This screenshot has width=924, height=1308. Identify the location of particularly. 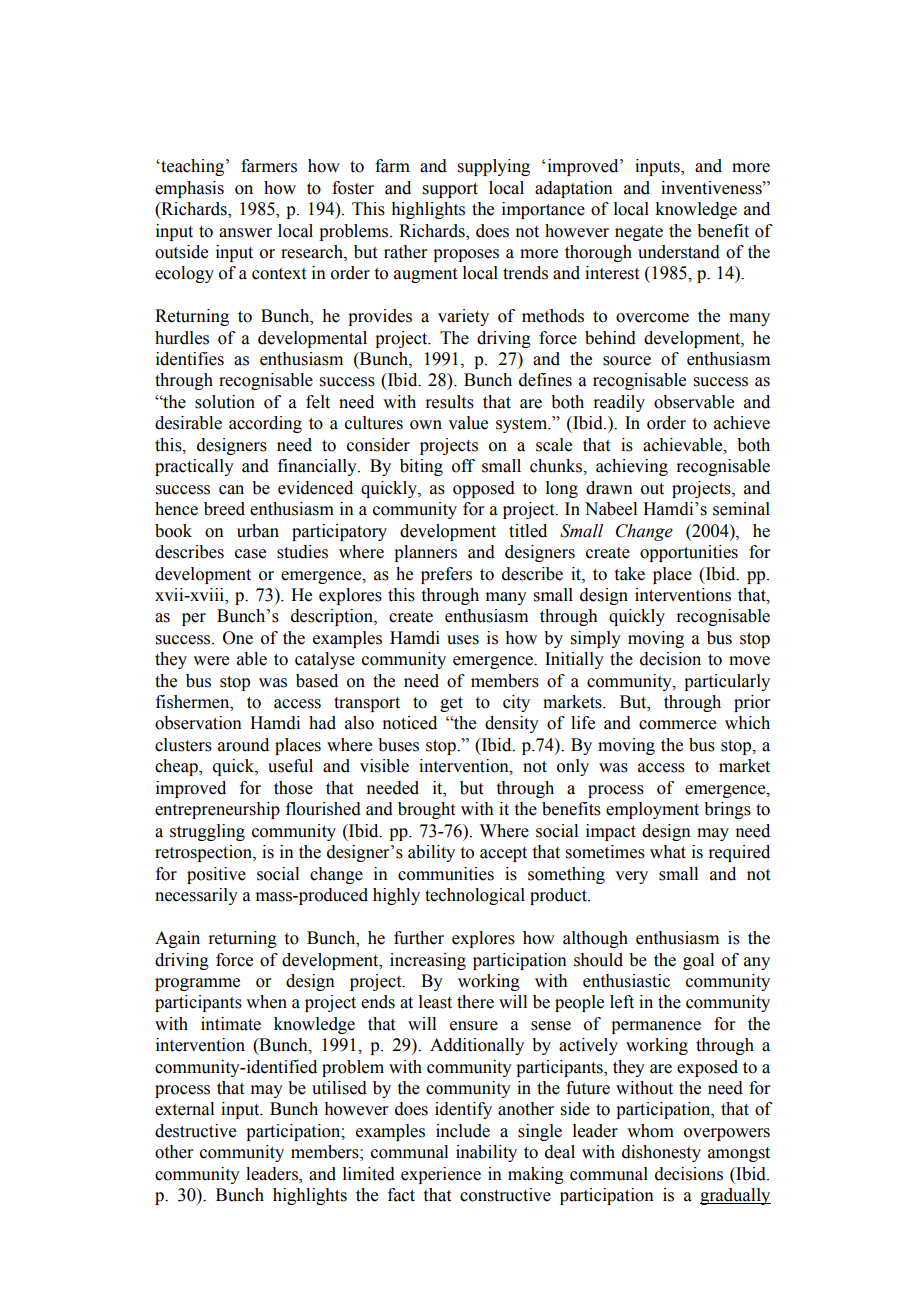
(727, 682).
